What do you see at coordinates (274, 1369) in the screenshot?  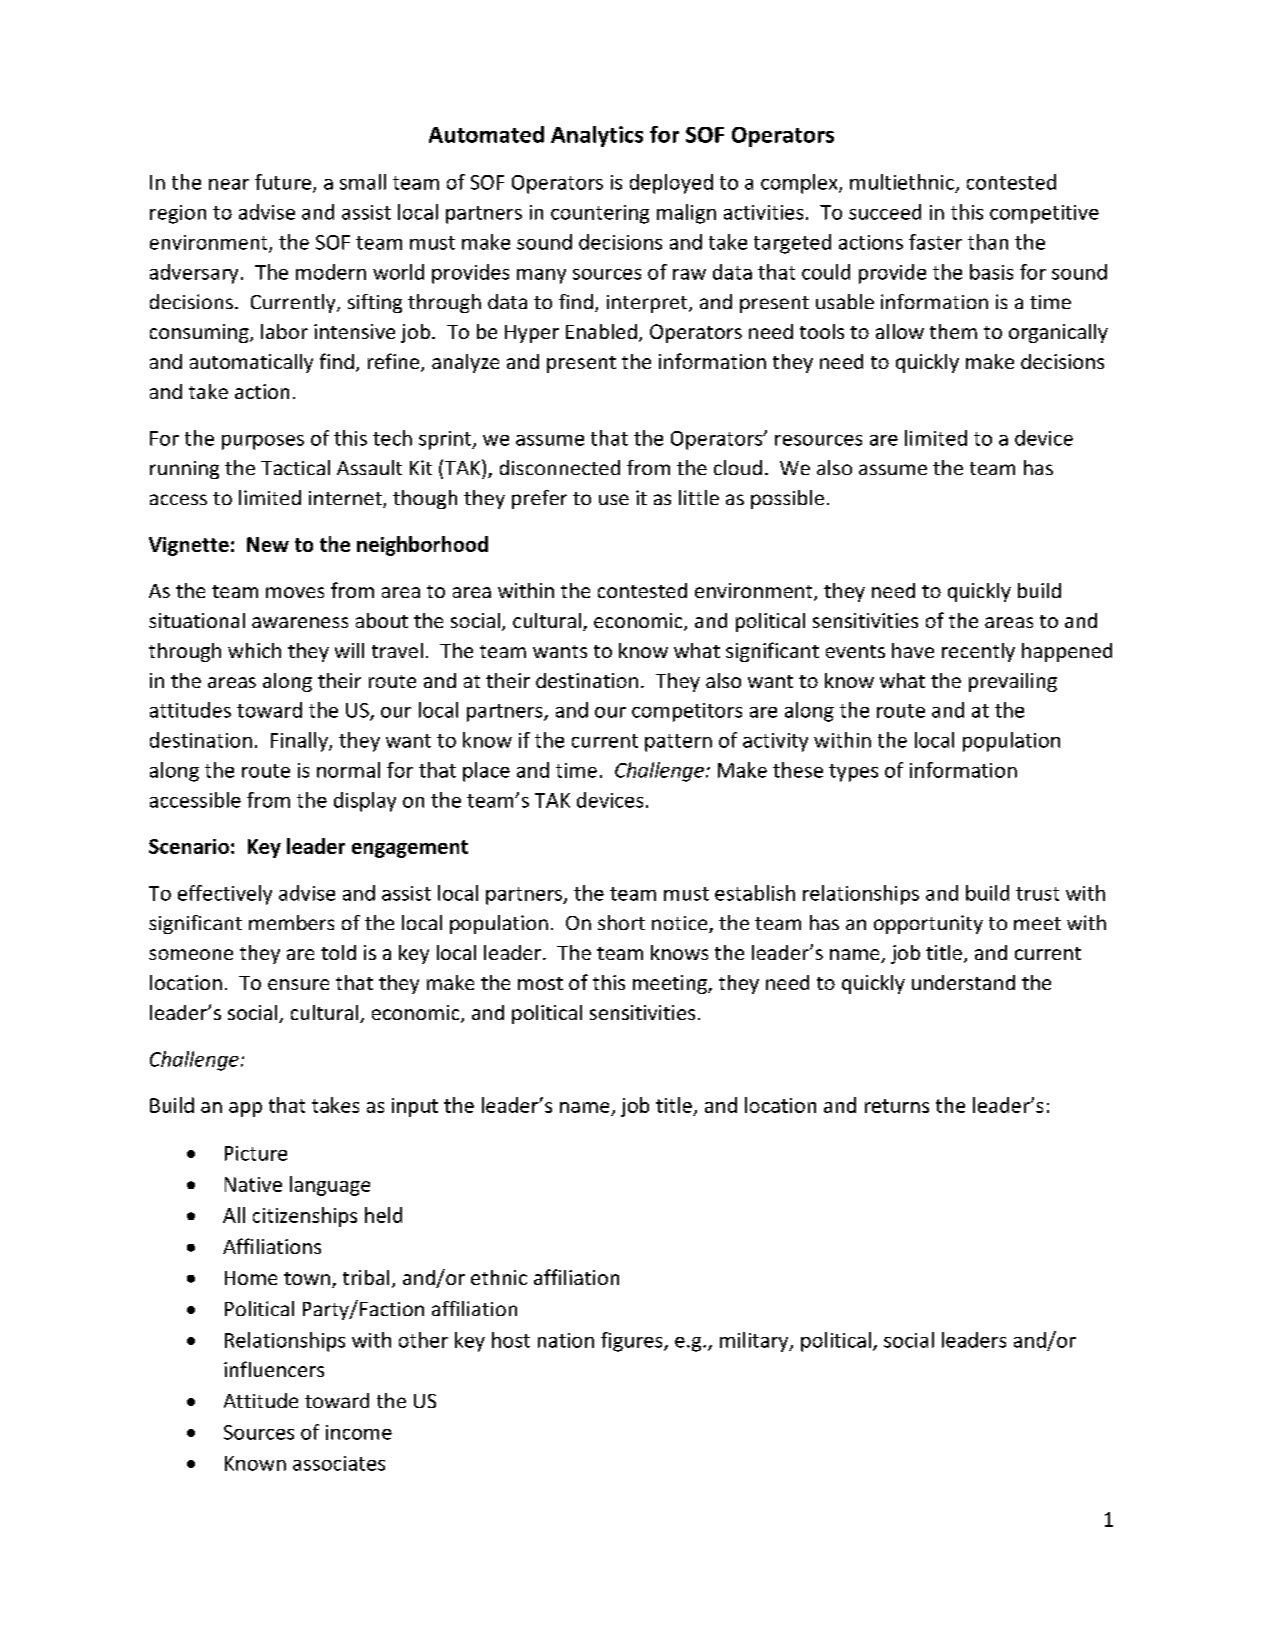 I see `influencers` at bounding box center [274, 1369].
